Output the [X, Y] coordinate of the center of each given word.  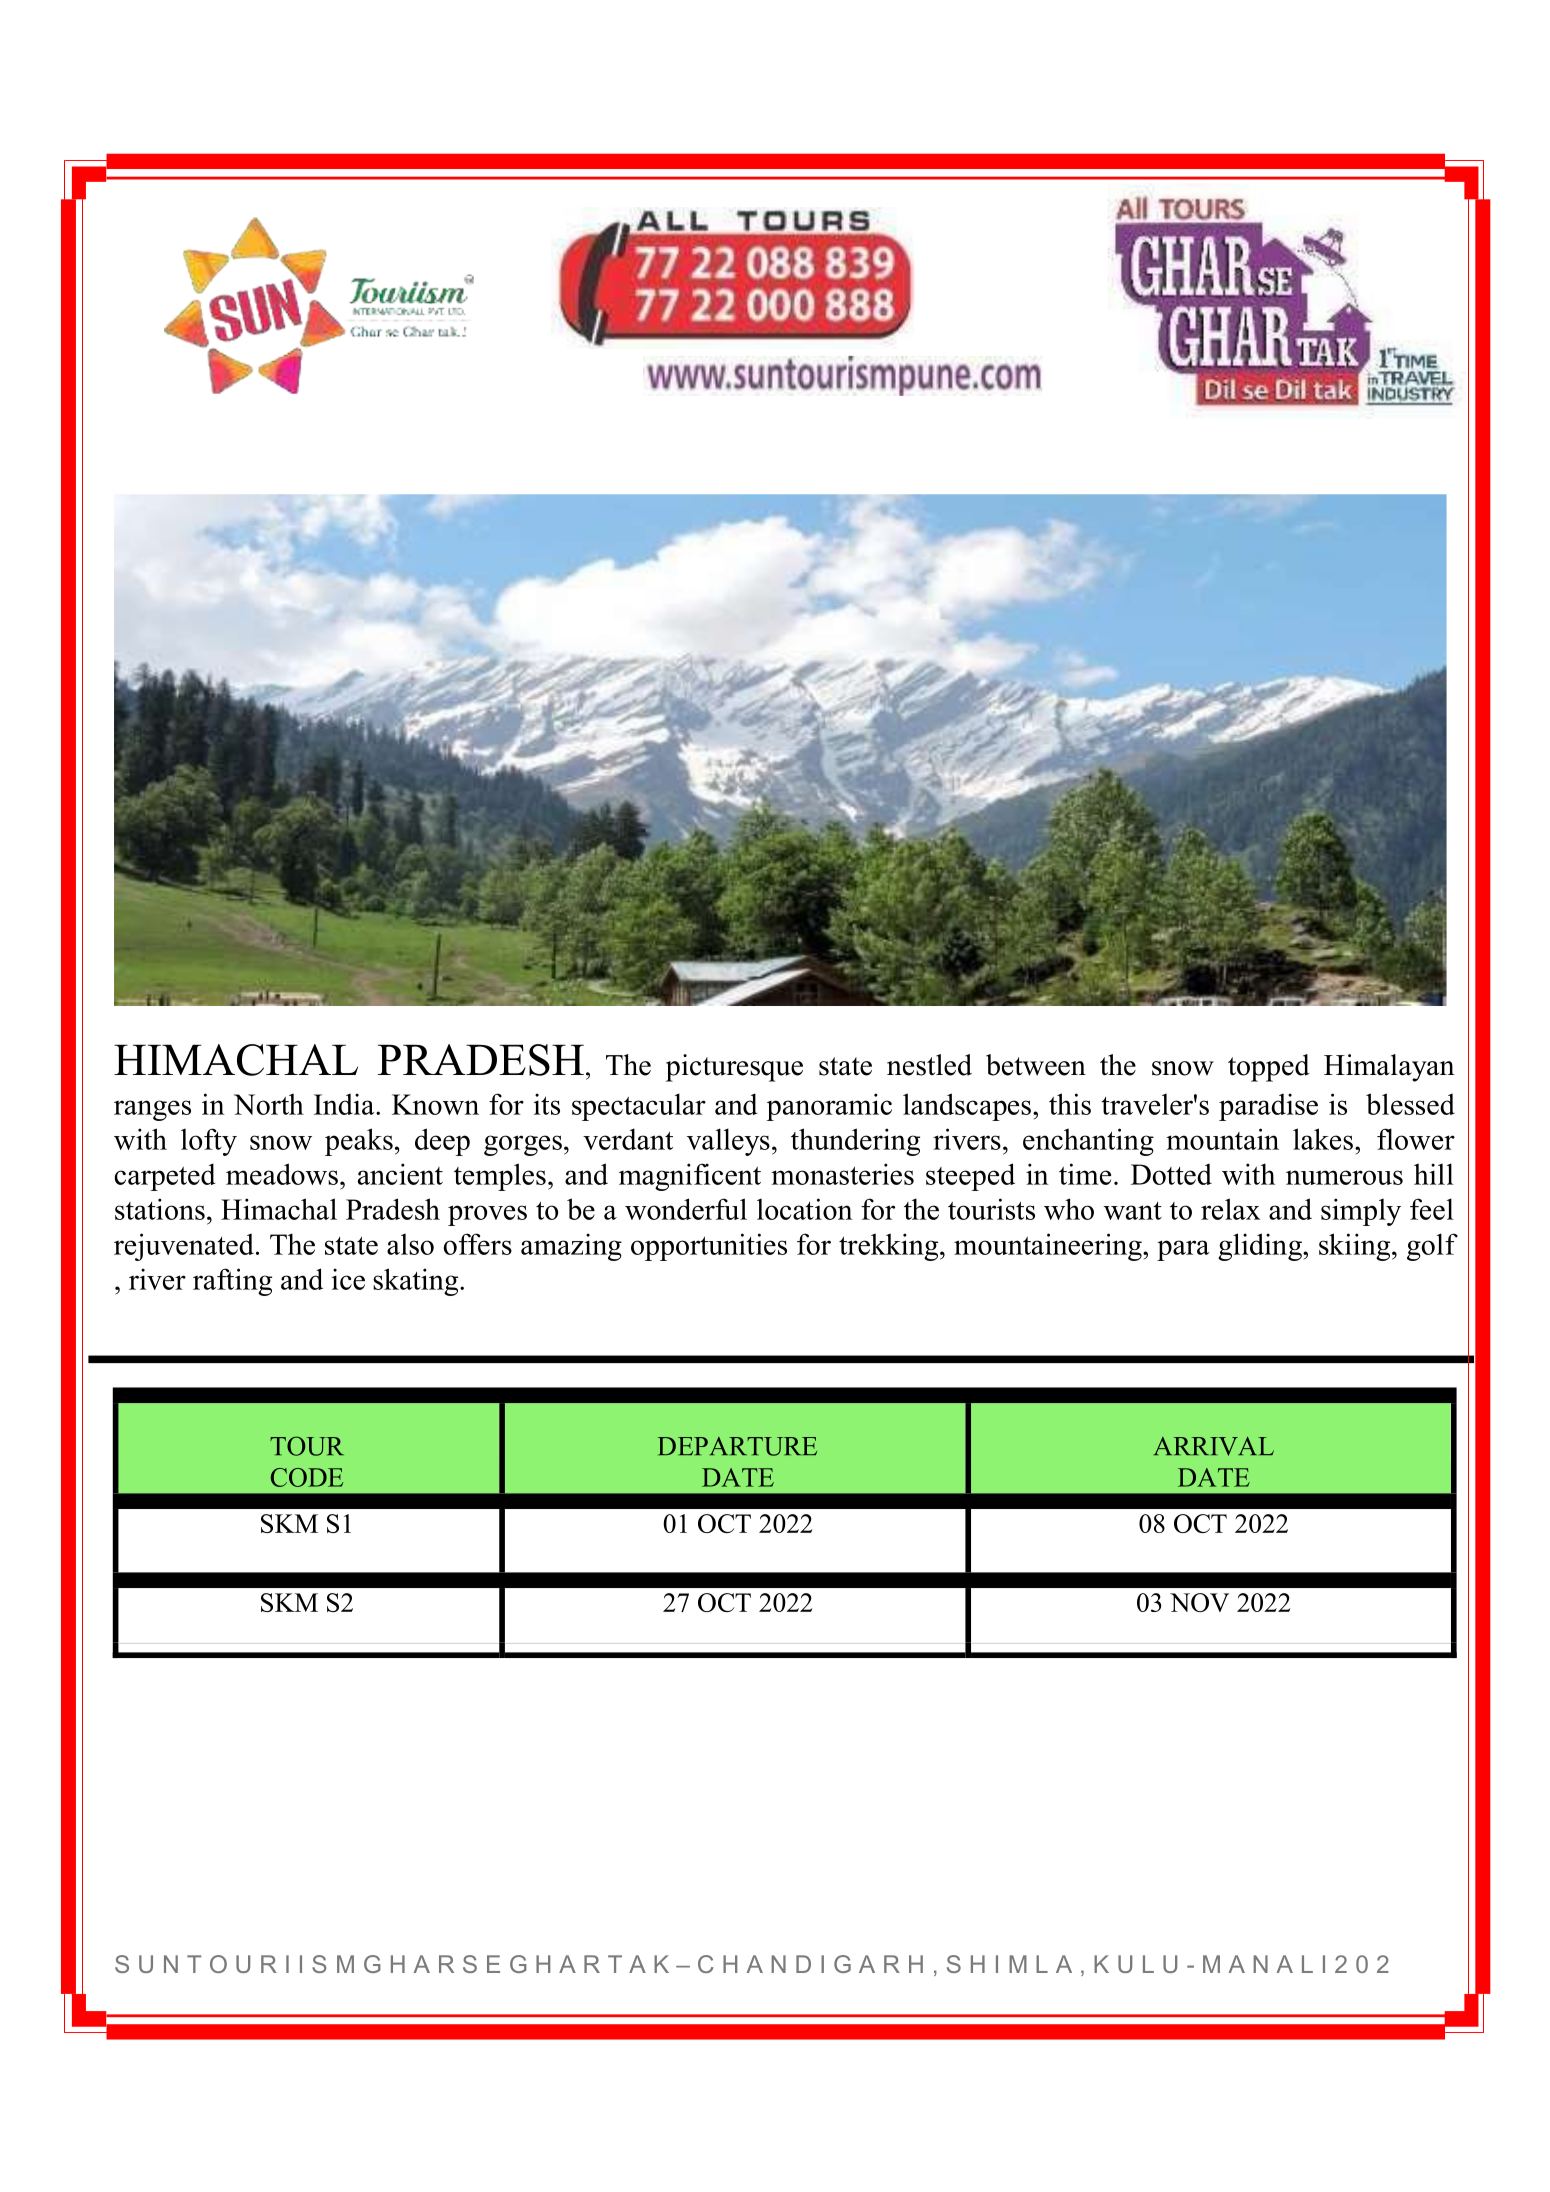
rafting [232, 1282]
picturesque [734, 1068]
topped [1269, 1068]
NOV [1199, 1602]
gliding [1261, 1247]
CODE [307, 1477]
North [269, 1104]
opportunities [709, 1247]
